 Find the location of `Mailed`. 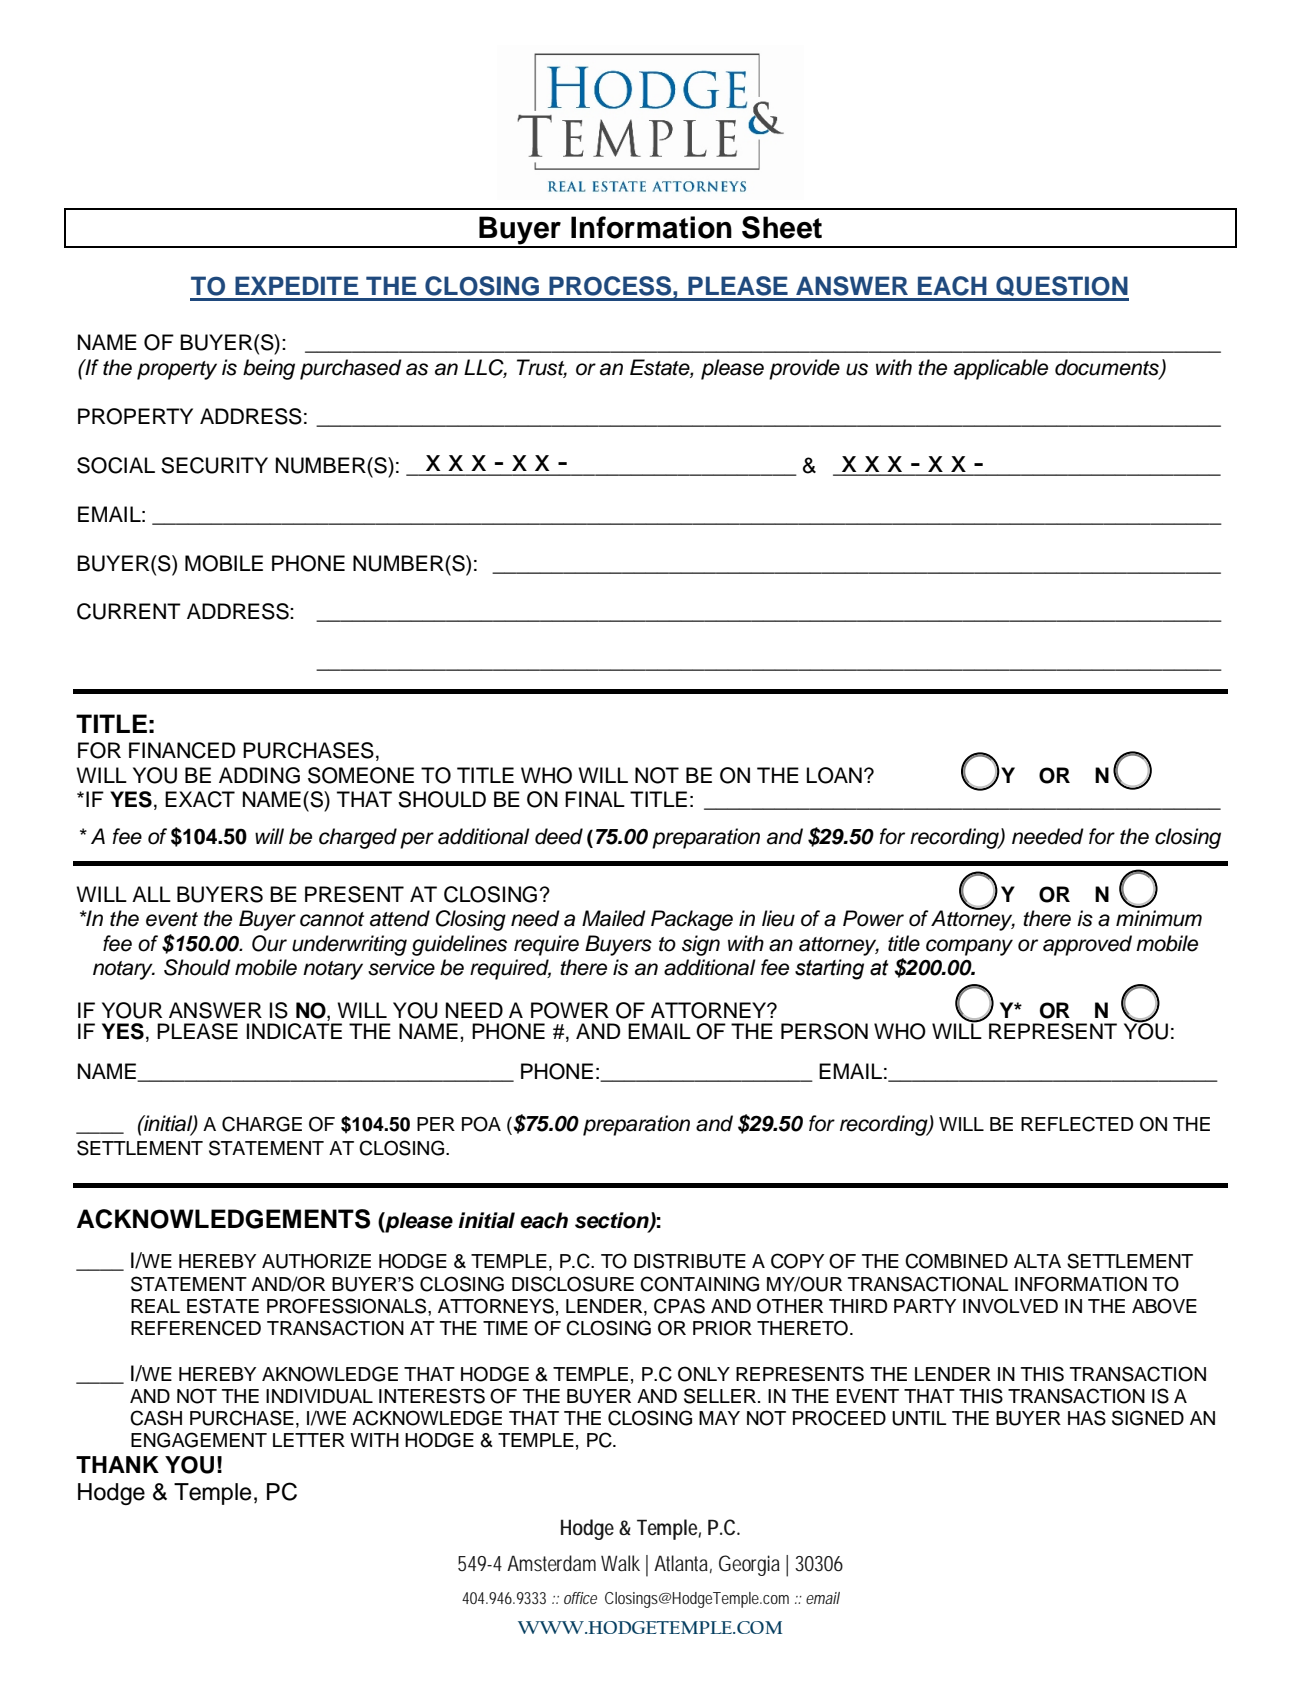

Mailed is located at coordinates (614, 918).
